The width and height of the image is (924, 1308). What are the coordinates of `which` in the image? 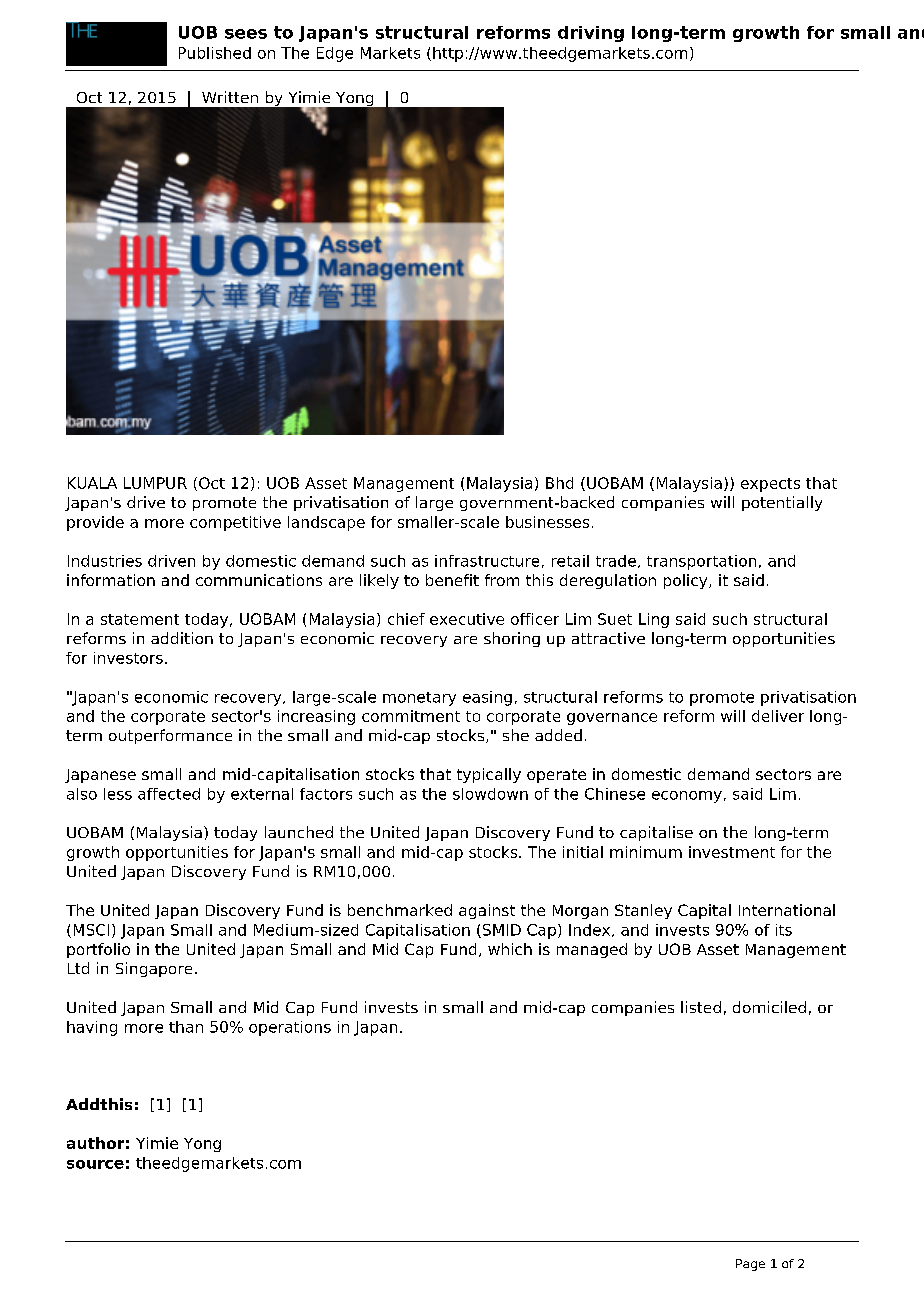 It's located at (510, 949).
